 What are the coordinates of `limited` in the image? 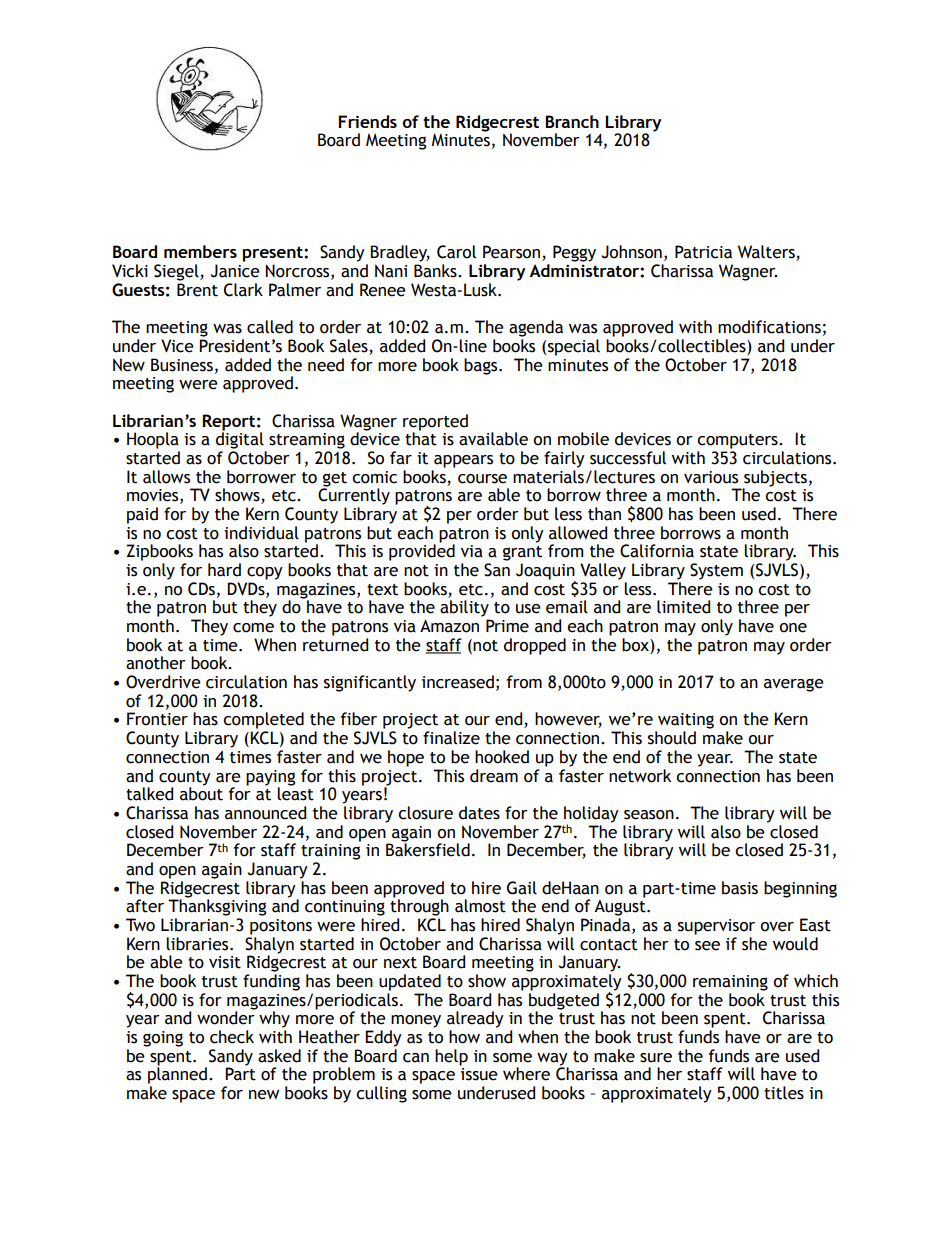 It's located at (683, 607).
